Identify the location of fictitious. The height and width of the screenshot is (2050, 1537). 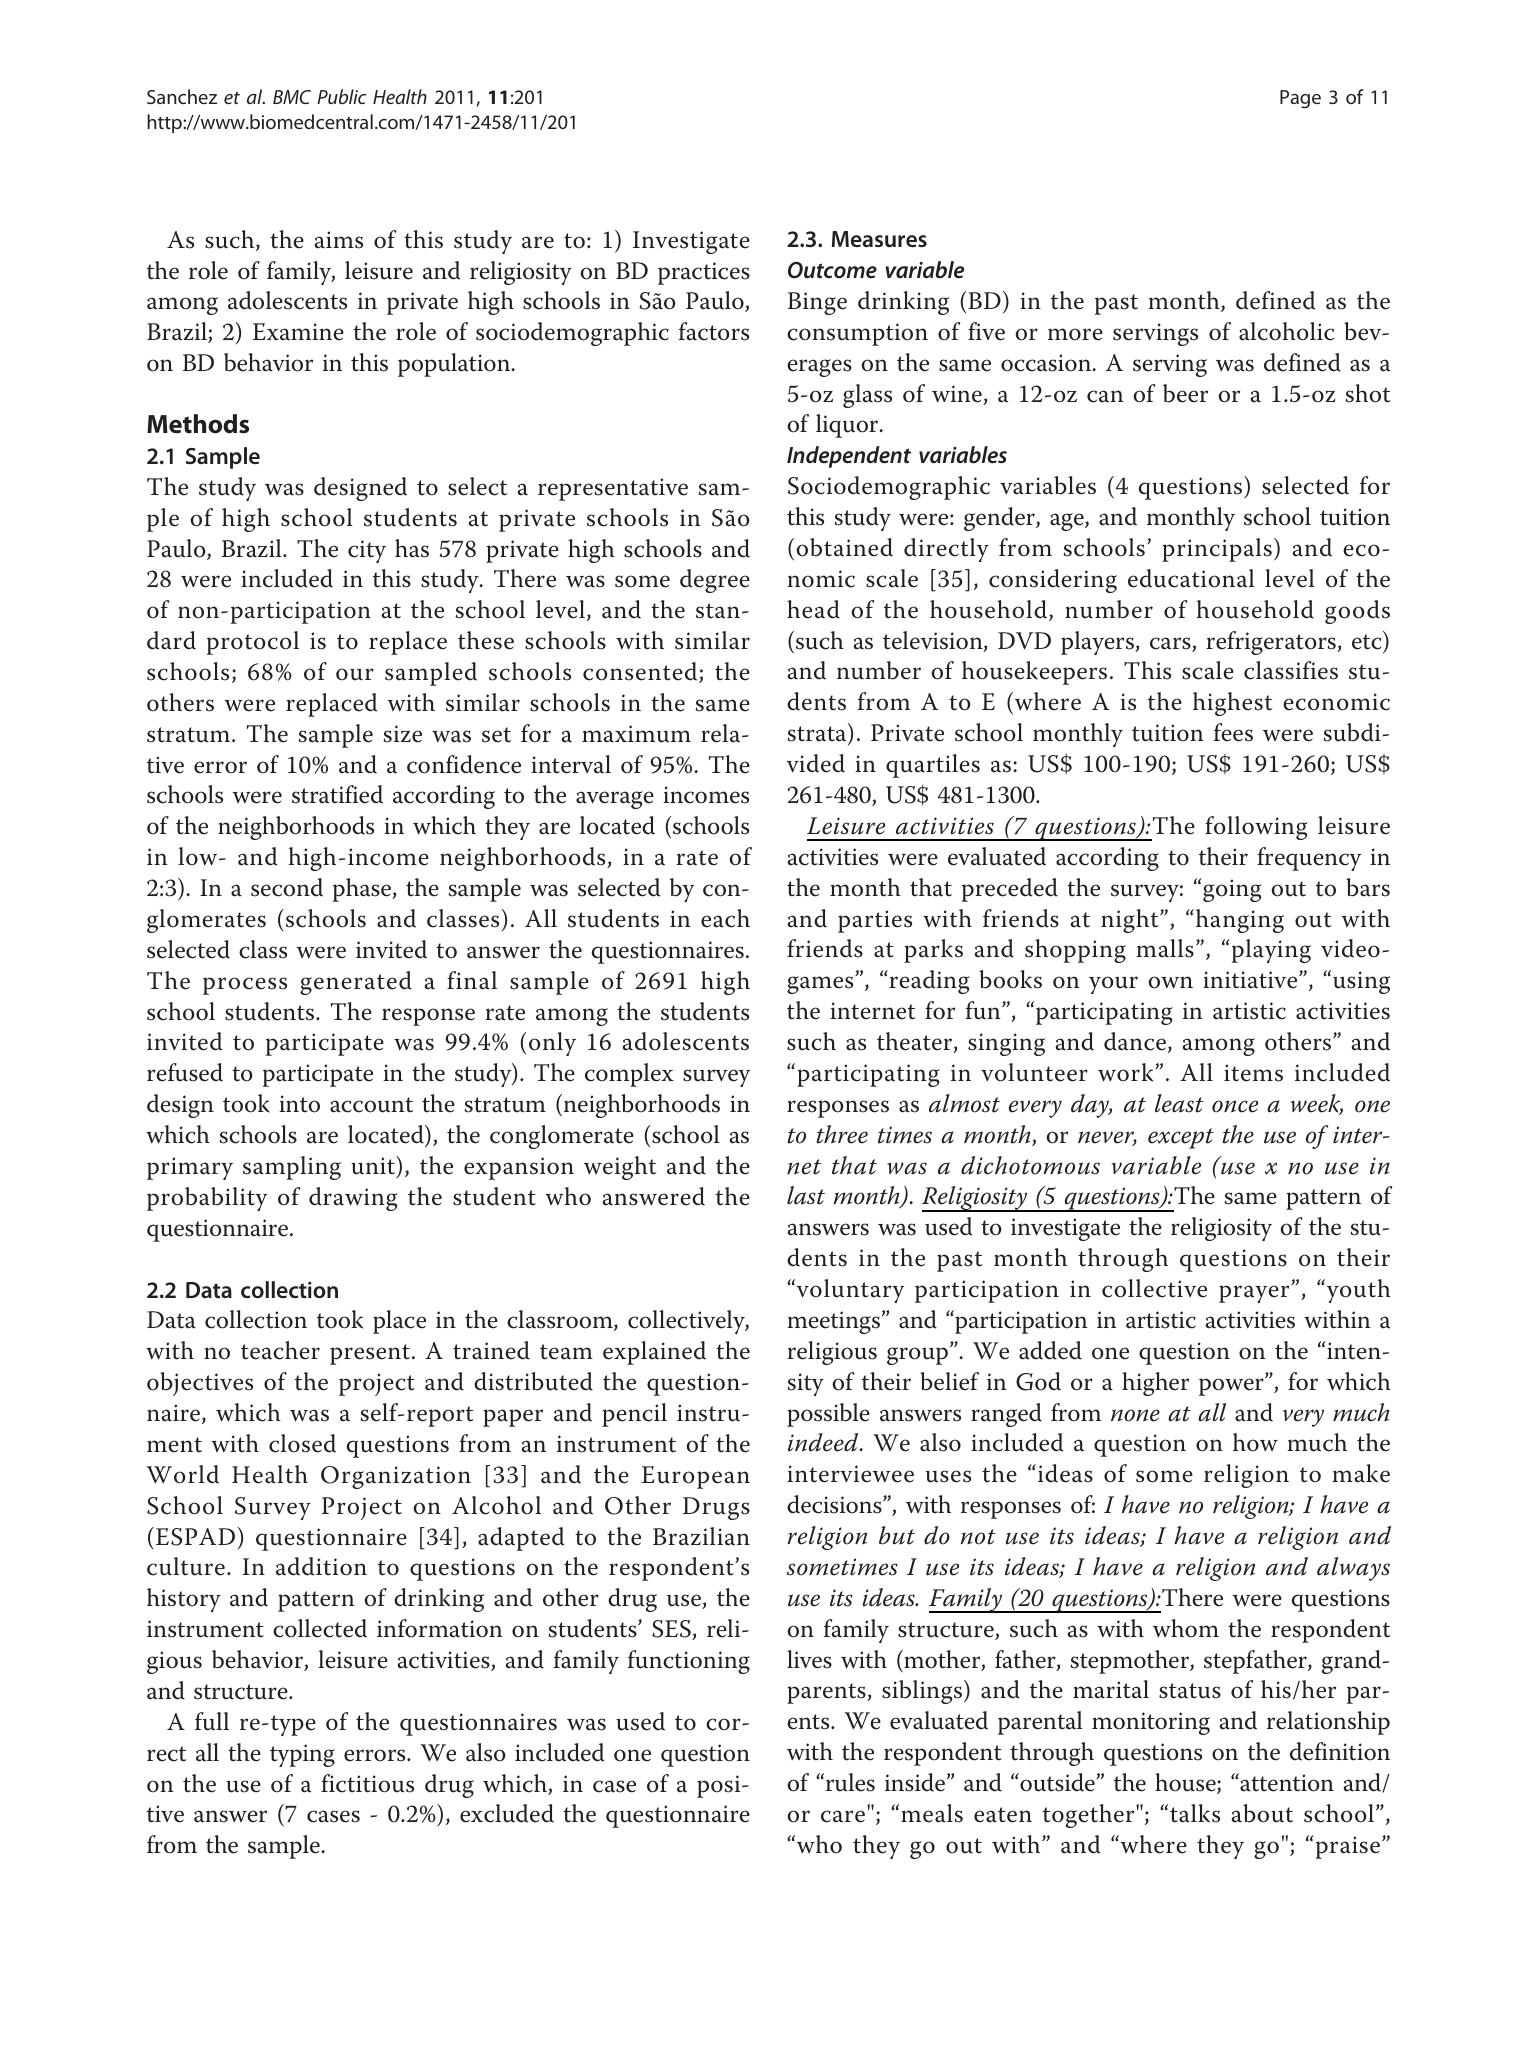
(367, 1783).
